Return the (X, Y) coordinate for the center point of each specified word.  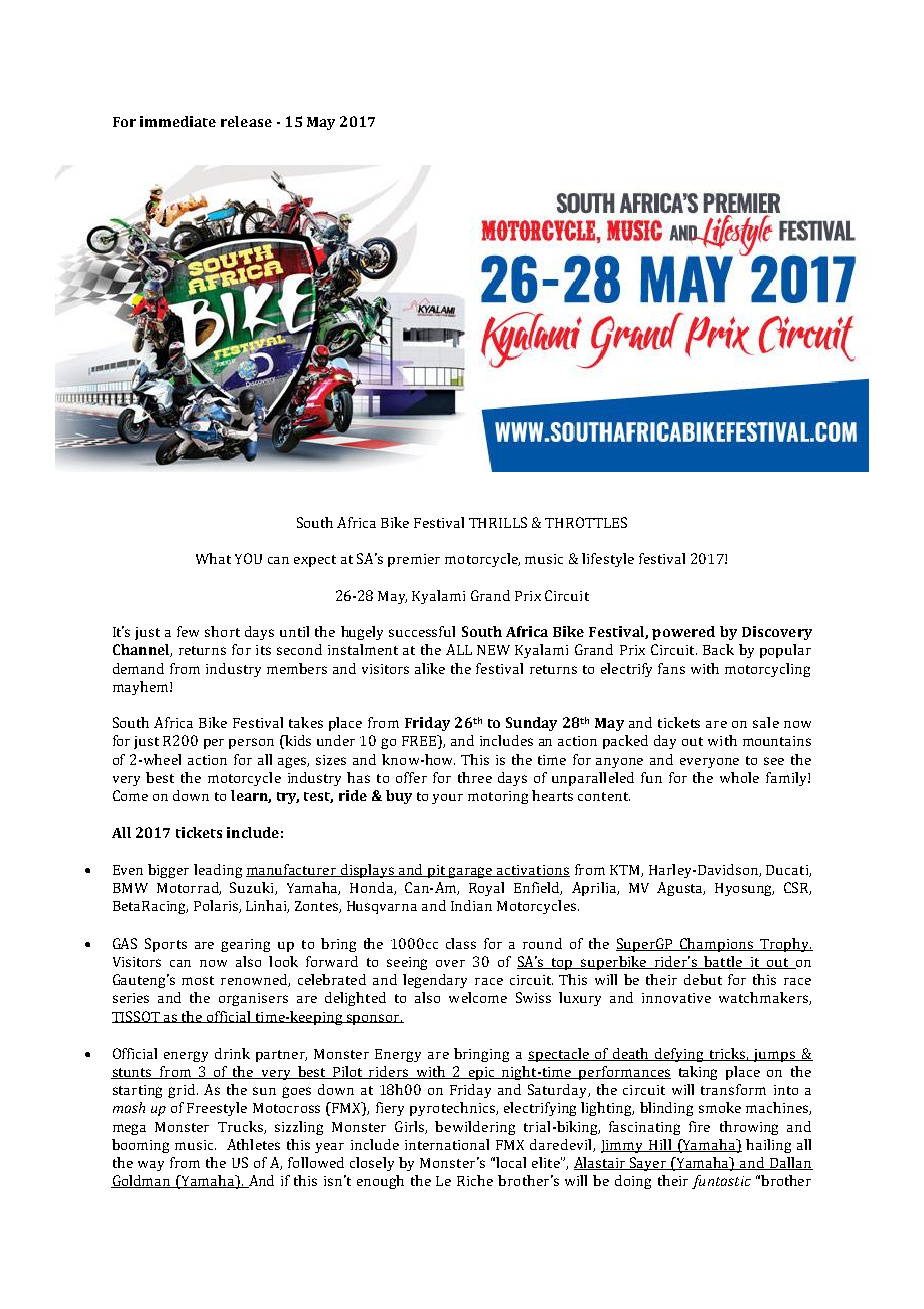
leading (218, 871)
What (213, 558)
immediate (178, 121)
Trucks (241, 1127)
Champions (716, 945)
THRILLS (498, 522)
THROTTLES (586, 522)
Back (718, 649)
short (222, 631)
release (246, 121)
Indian (471, 905)
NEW (493, 650)
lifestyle (608, 560)
